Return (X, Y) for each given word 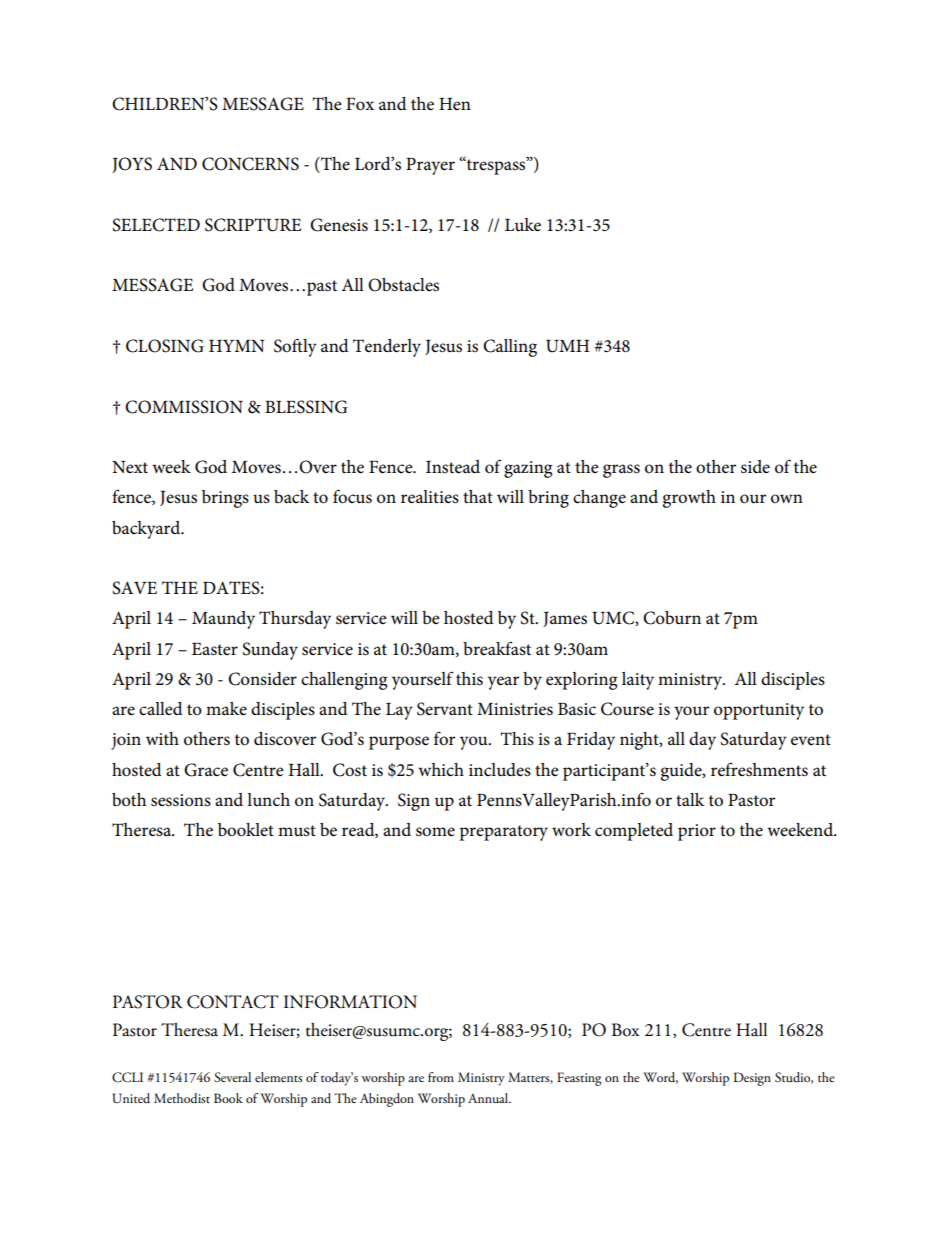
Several (232, 1077)
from (441, 1077)
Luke (523, 225)
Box (626, 1030)
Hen (455, 104)
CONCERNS (250, 164)
